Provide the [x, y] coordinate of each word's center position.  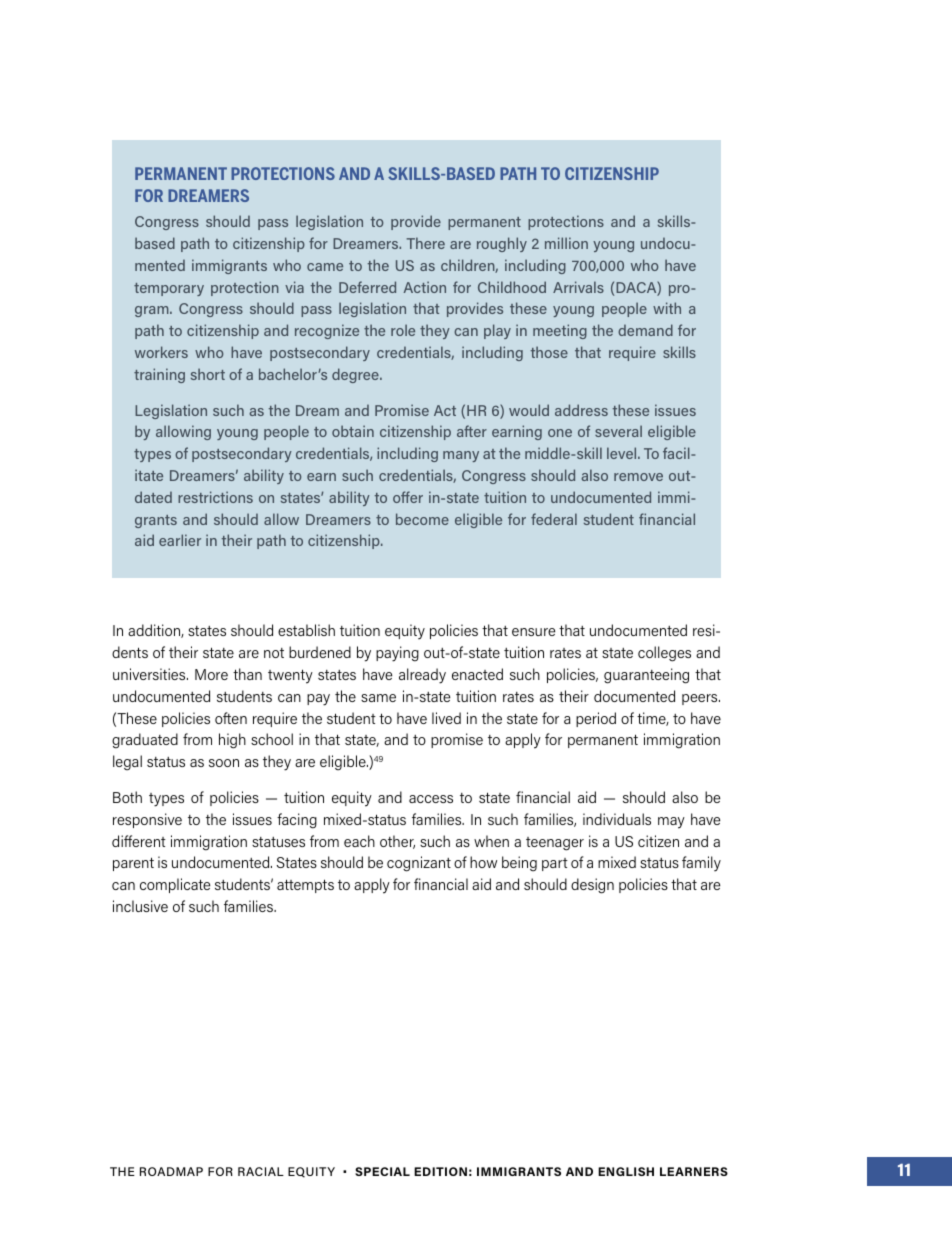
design [592, 886]
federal [554, 519]
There [426, 243]
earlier [180, 540]
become [422, 519]
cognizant [419, 864]
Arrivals [578, 287]
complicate [175, 885]
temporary [169, 289]
